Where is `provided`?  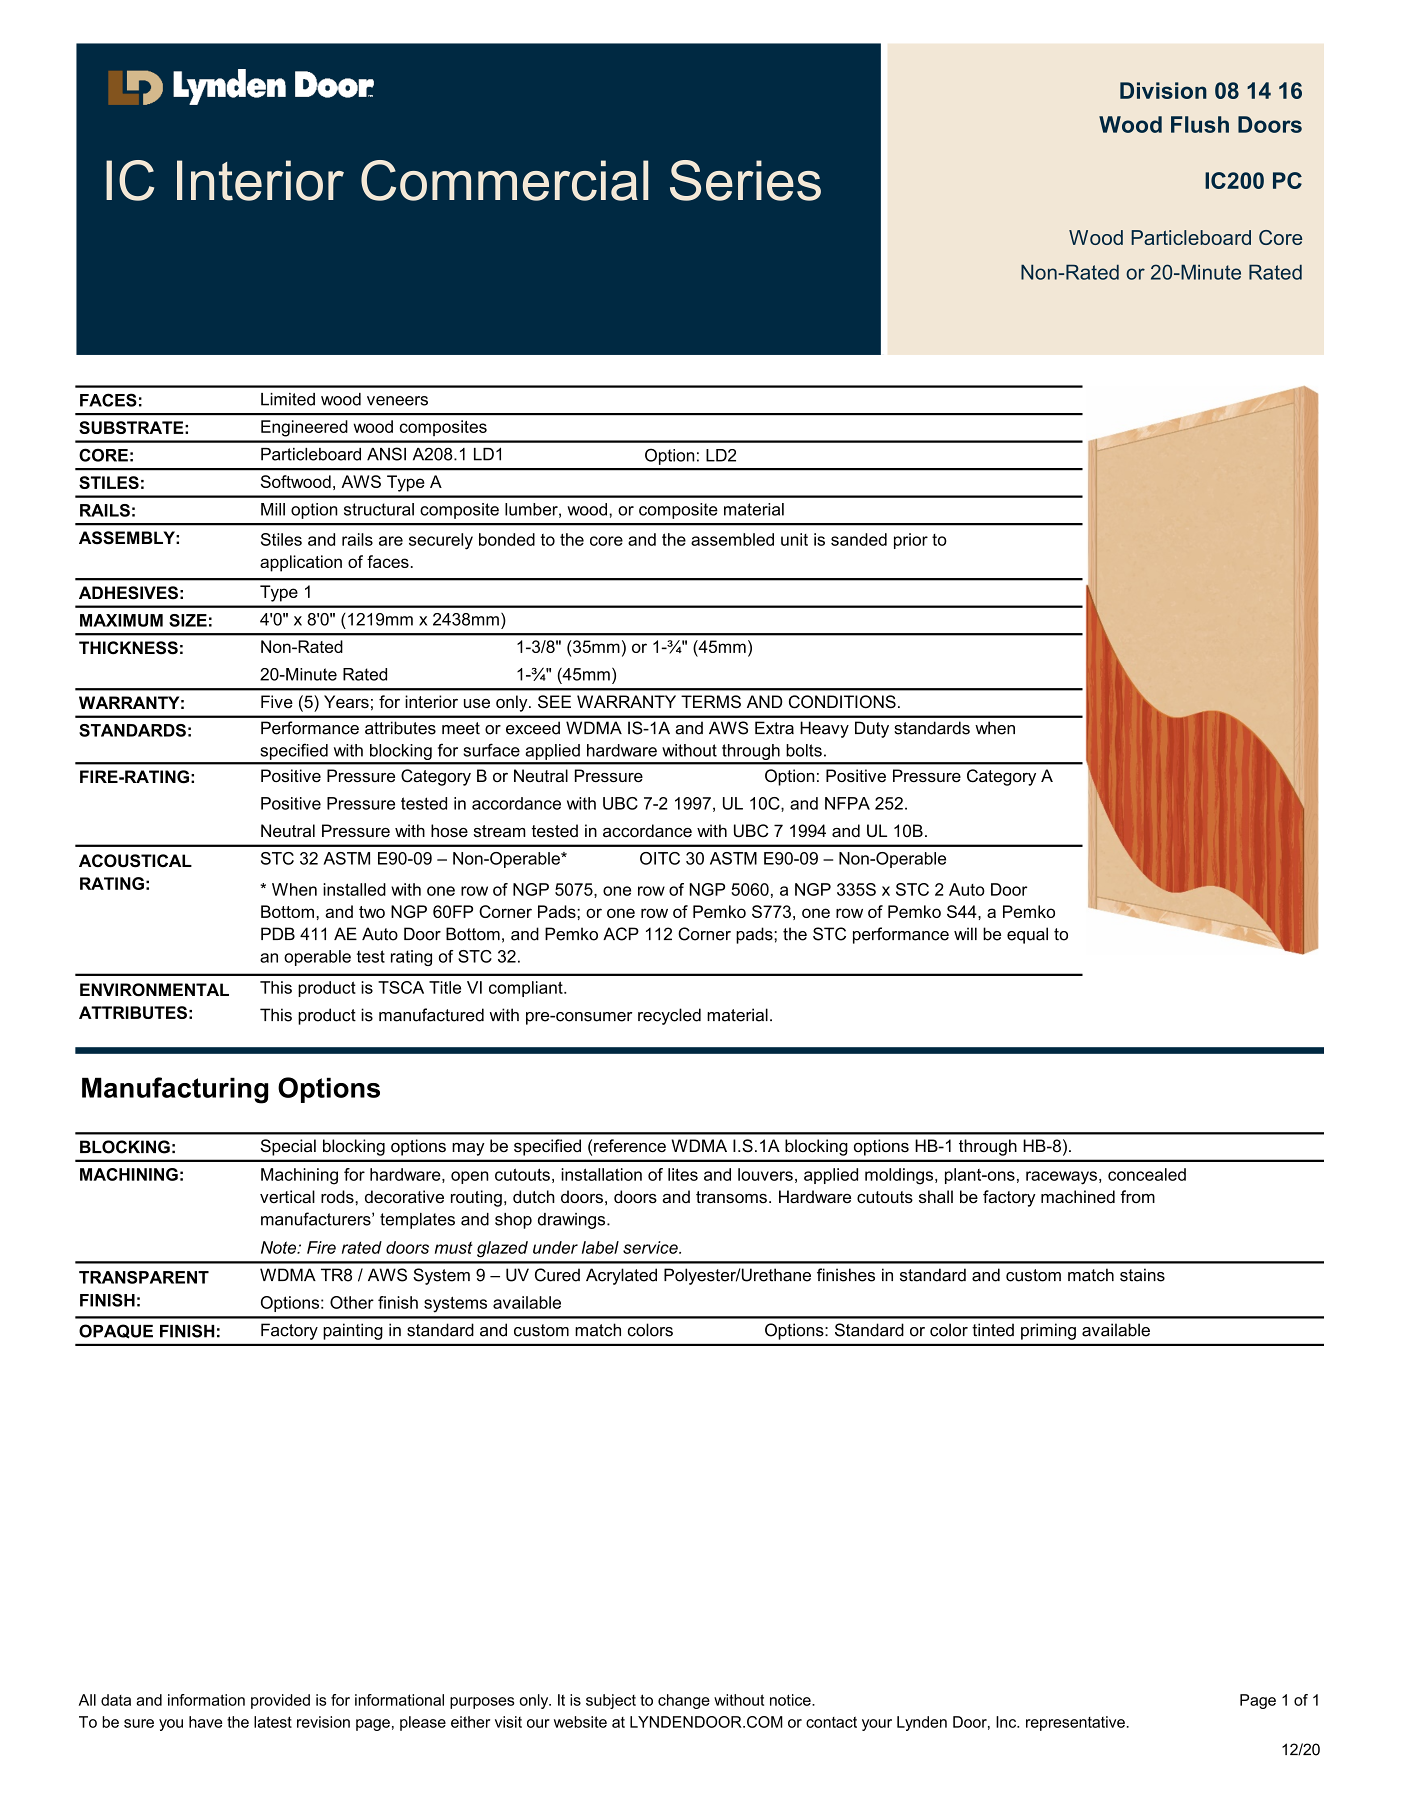
provided is located at coordinates (280, 1701).
